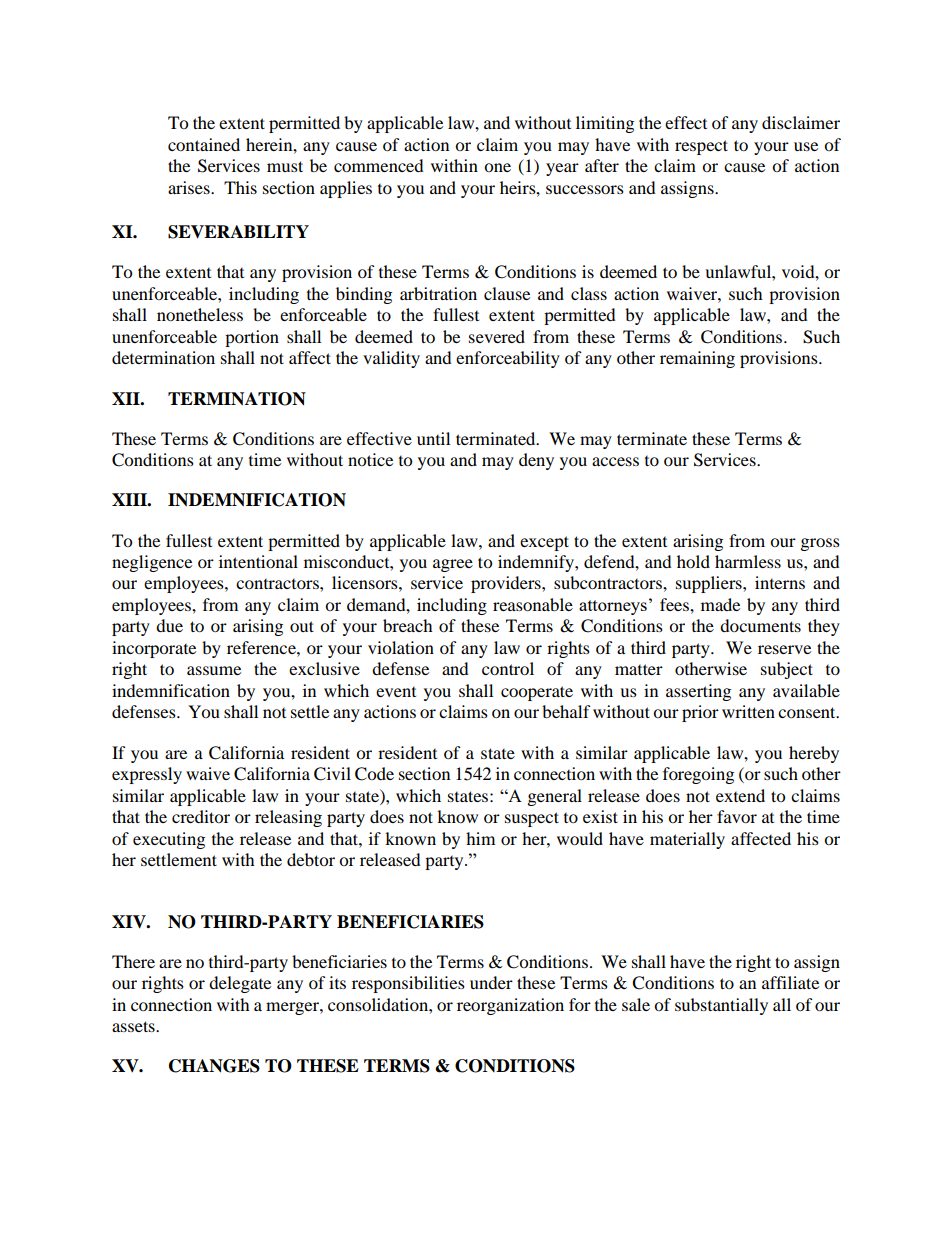 Image resolution: width=952 pixels, height=1233 pixels. Describe the element at coordinates (204, 144) in the image. I see `contained` at that location.
